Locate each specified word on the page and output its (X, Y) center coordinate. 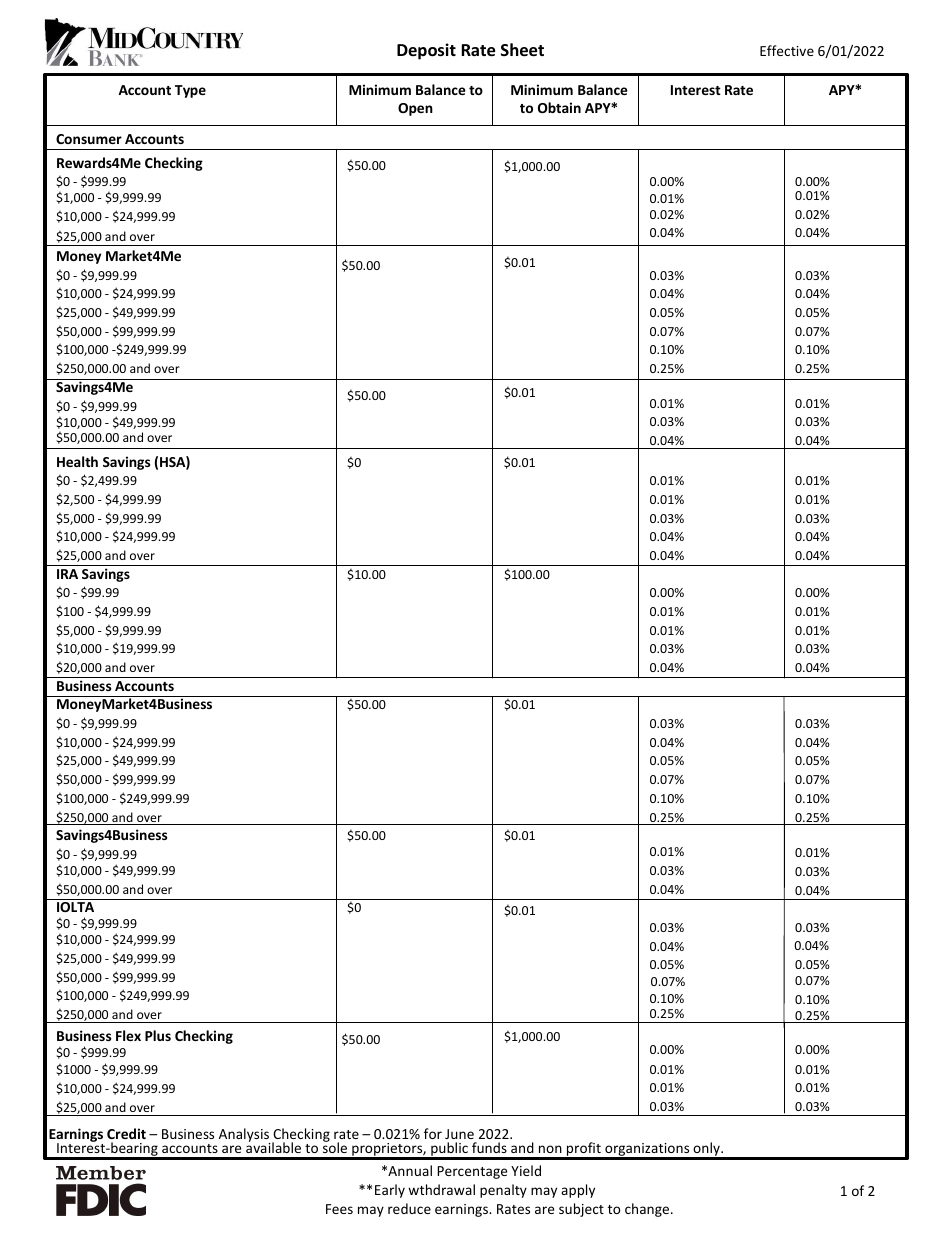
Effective (787, 50)
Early (390, 1191)
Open (415, 109)
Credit (126, 1133)
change (648, 1210)
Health (77, 461)
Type (190, 91)
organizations (647, 1151)
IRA (67, 574)
